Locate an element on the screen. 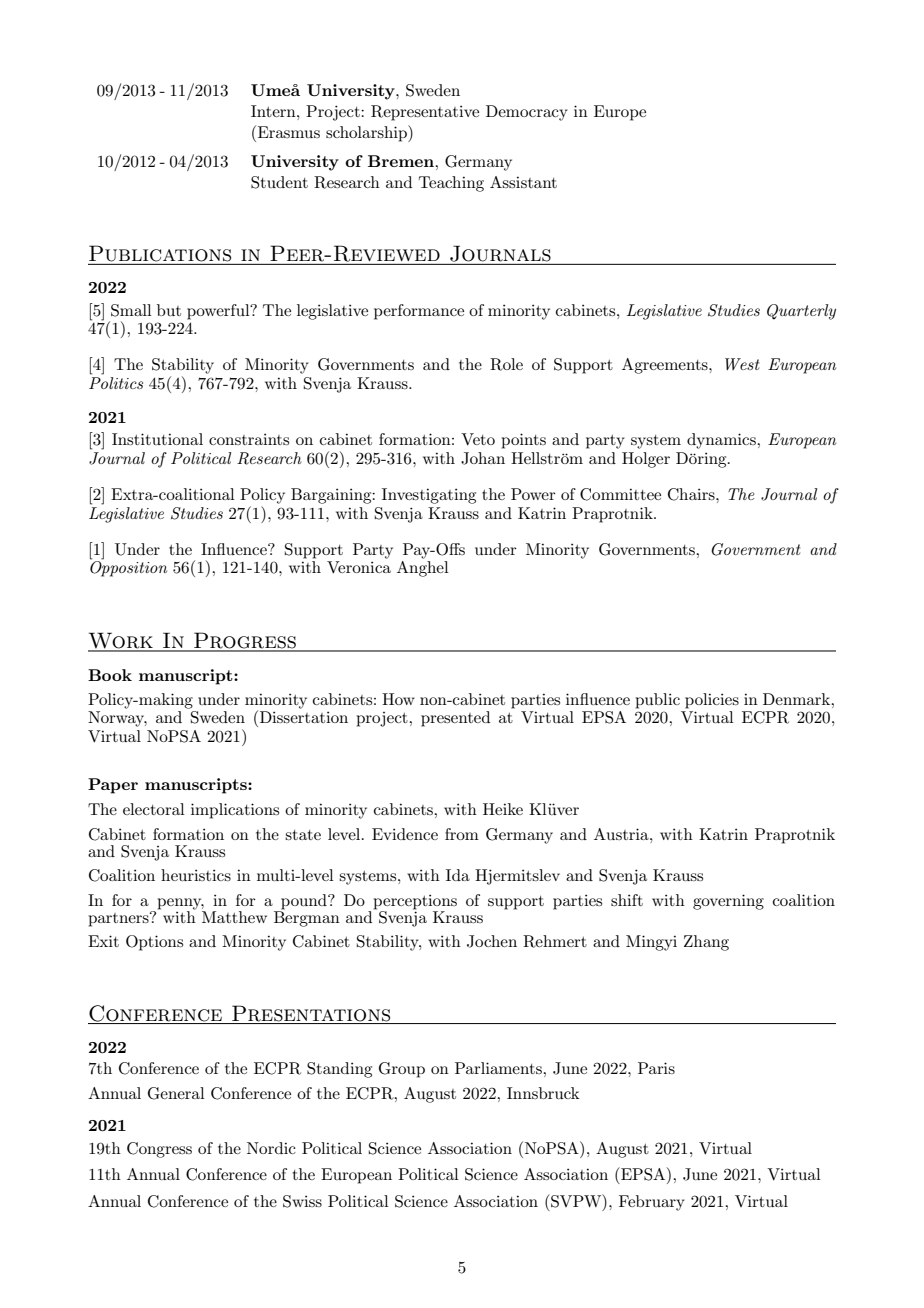 The image size is (924, 1308). Erasmus is located at coordinates (287, 131).
